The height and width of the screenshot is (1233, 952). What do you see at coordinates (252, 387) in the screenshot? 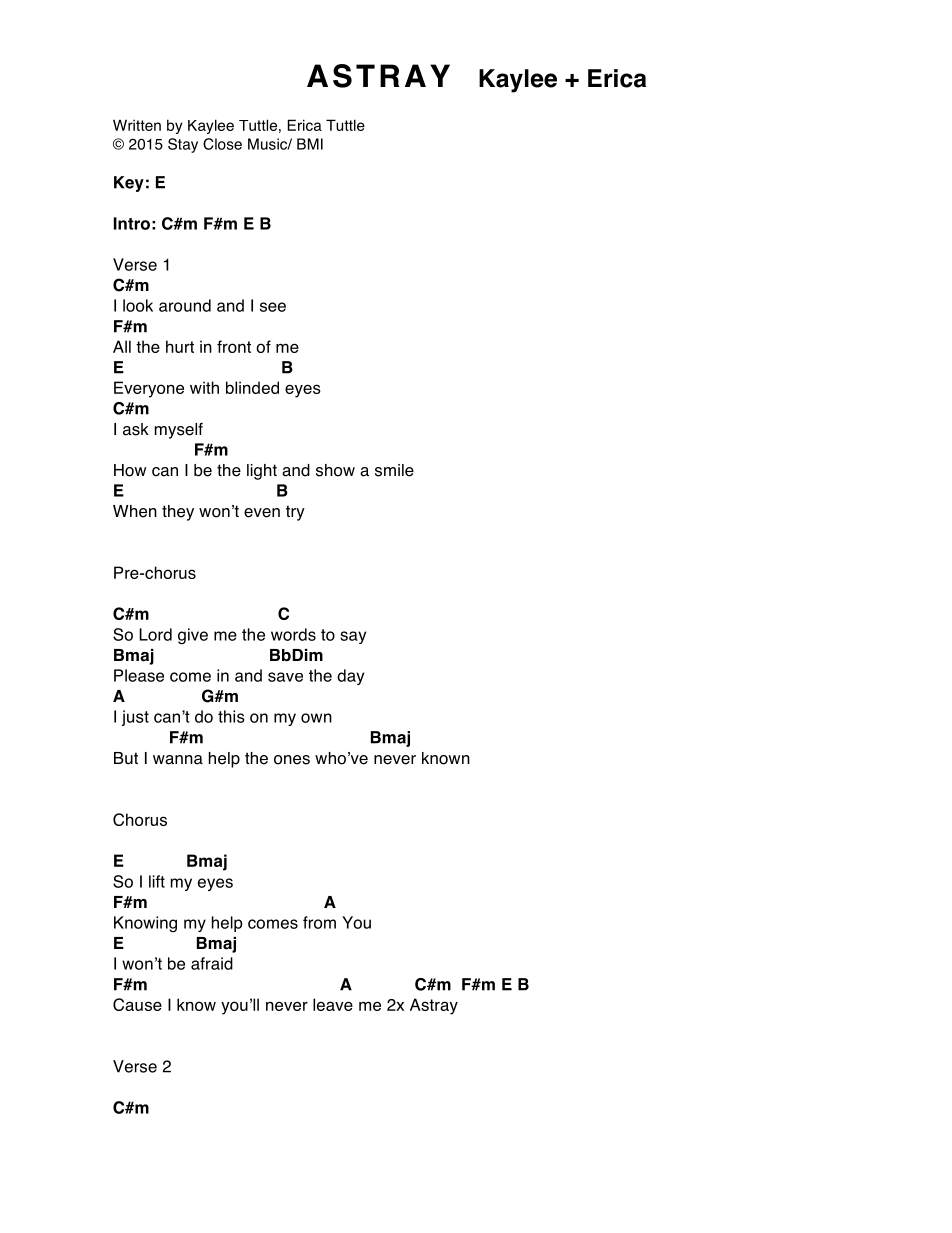
I see `blinded` at bounding box center [252, 387].
